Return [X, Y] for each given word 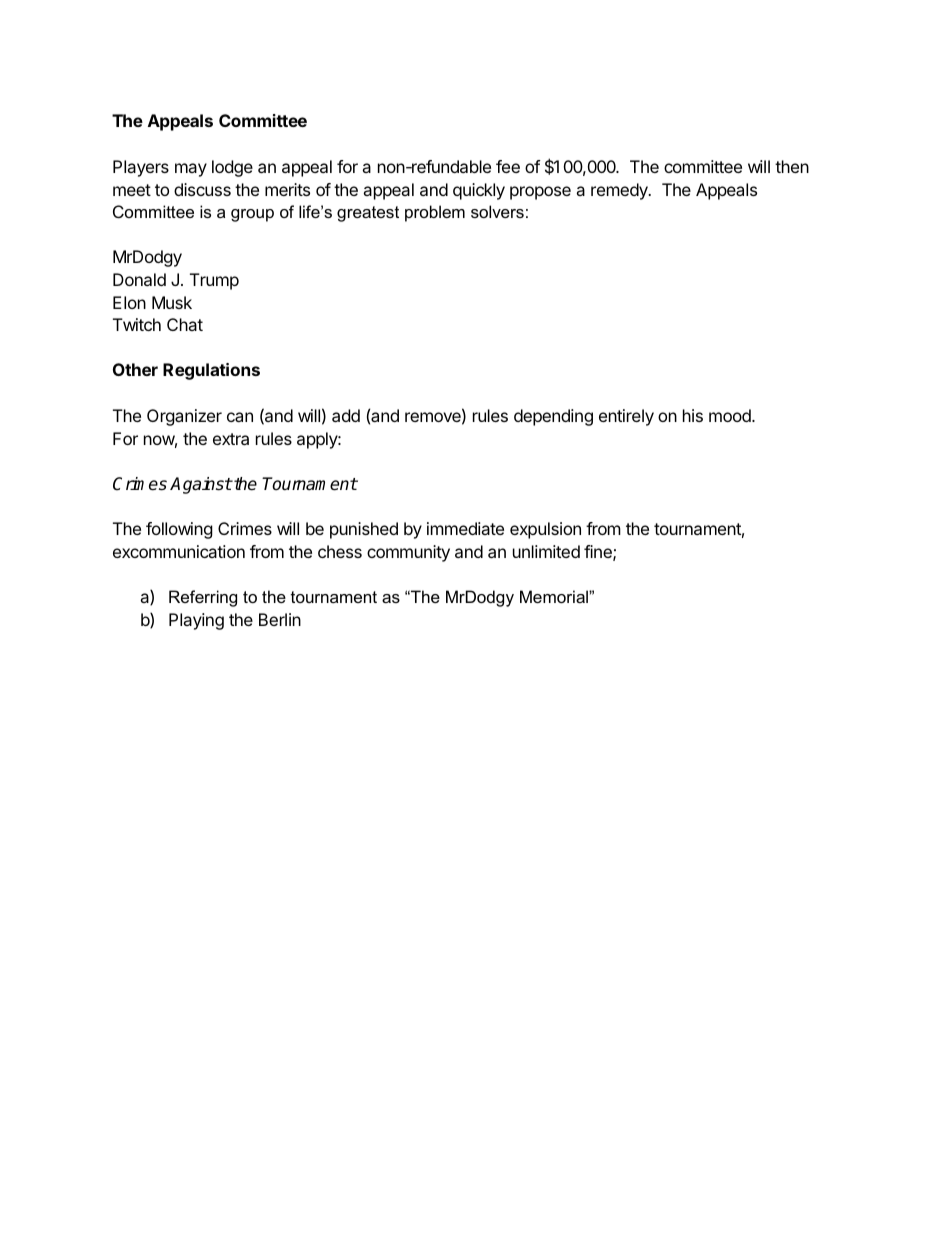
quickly [479, 191]
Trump [214, 281]
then [792, 166]
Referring [203, 598]
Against [201, 485]
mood [731, 415]
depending [553, 417]
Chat [185, 324]
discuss [202, 189]
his [693, 415]
